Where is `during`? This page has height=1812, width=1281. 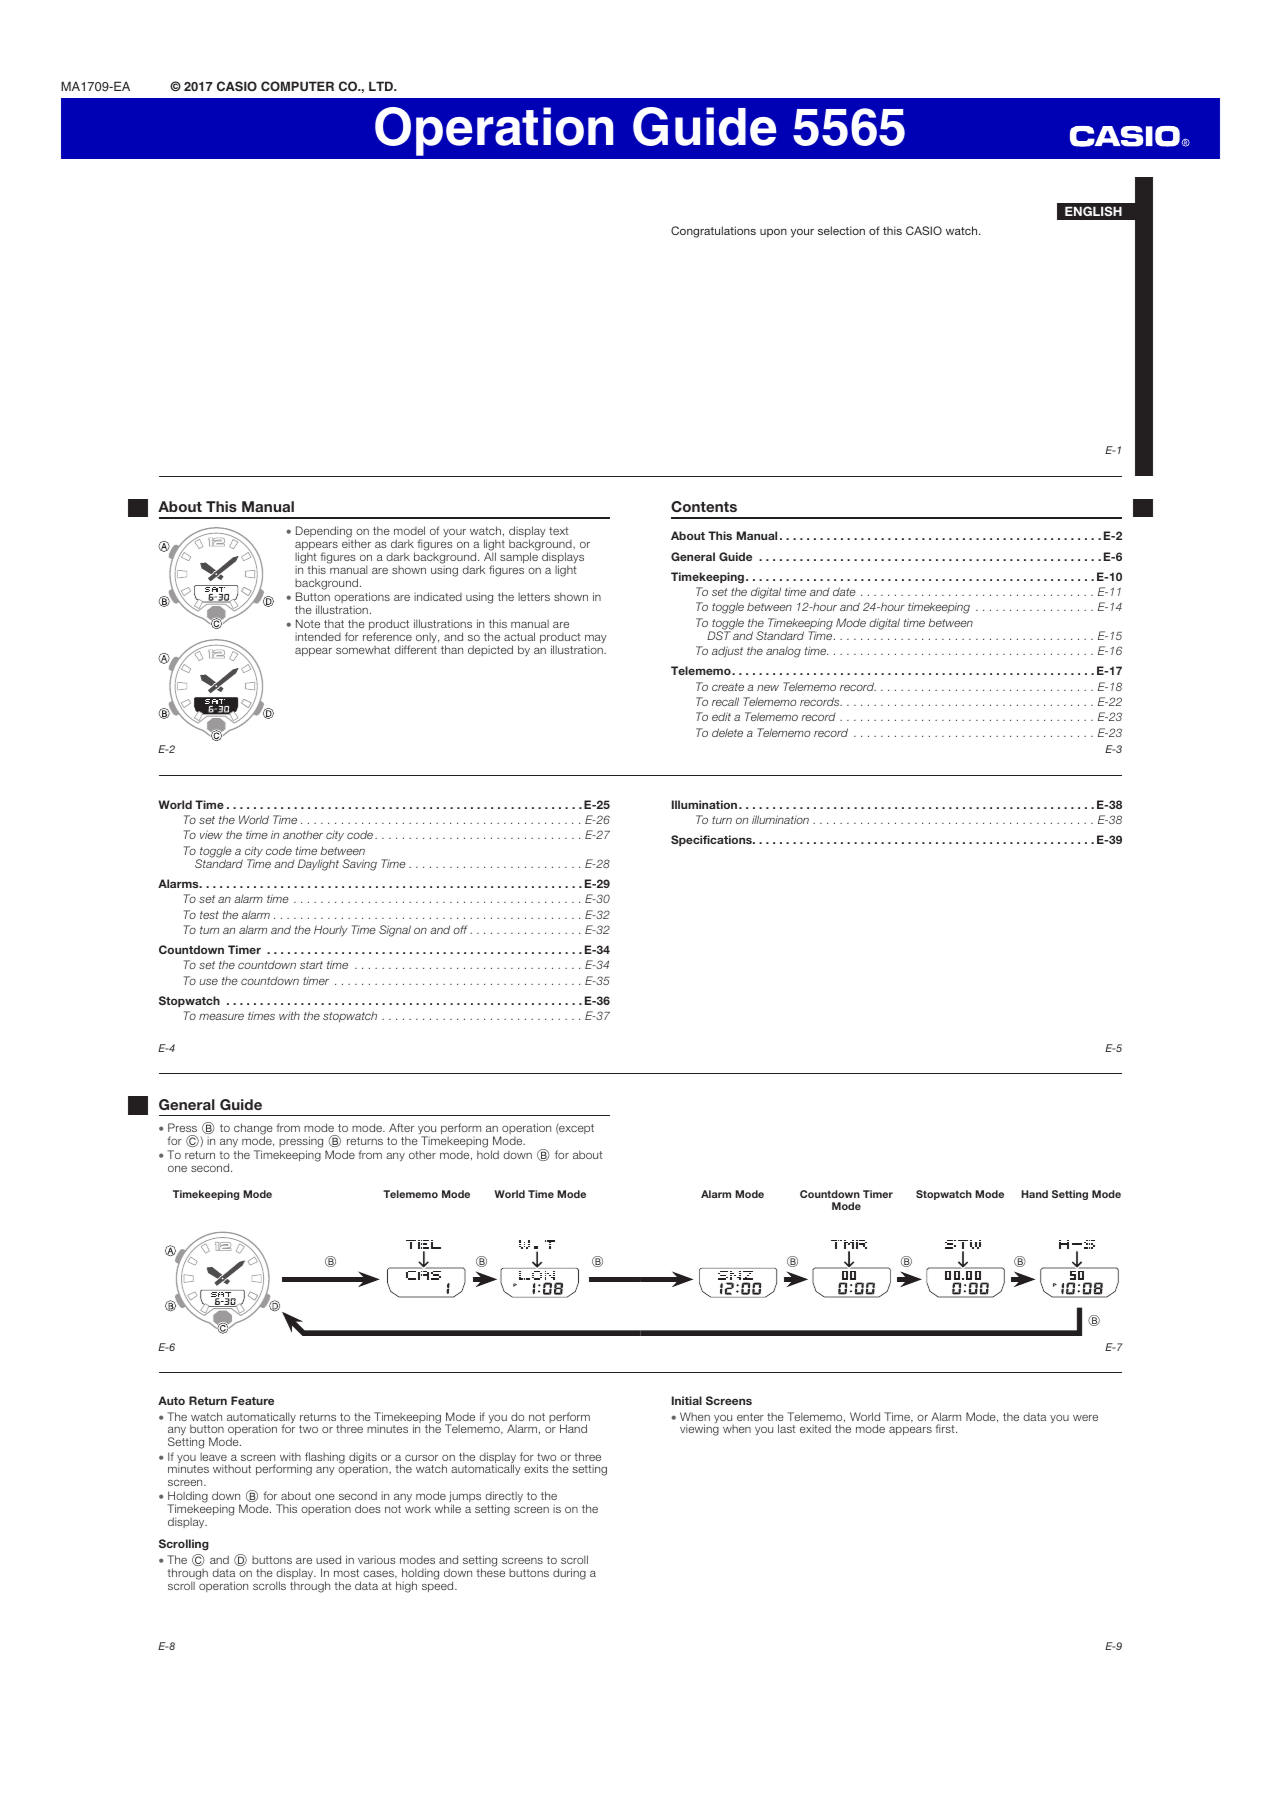 during is located at coordinates (569, 1574).
